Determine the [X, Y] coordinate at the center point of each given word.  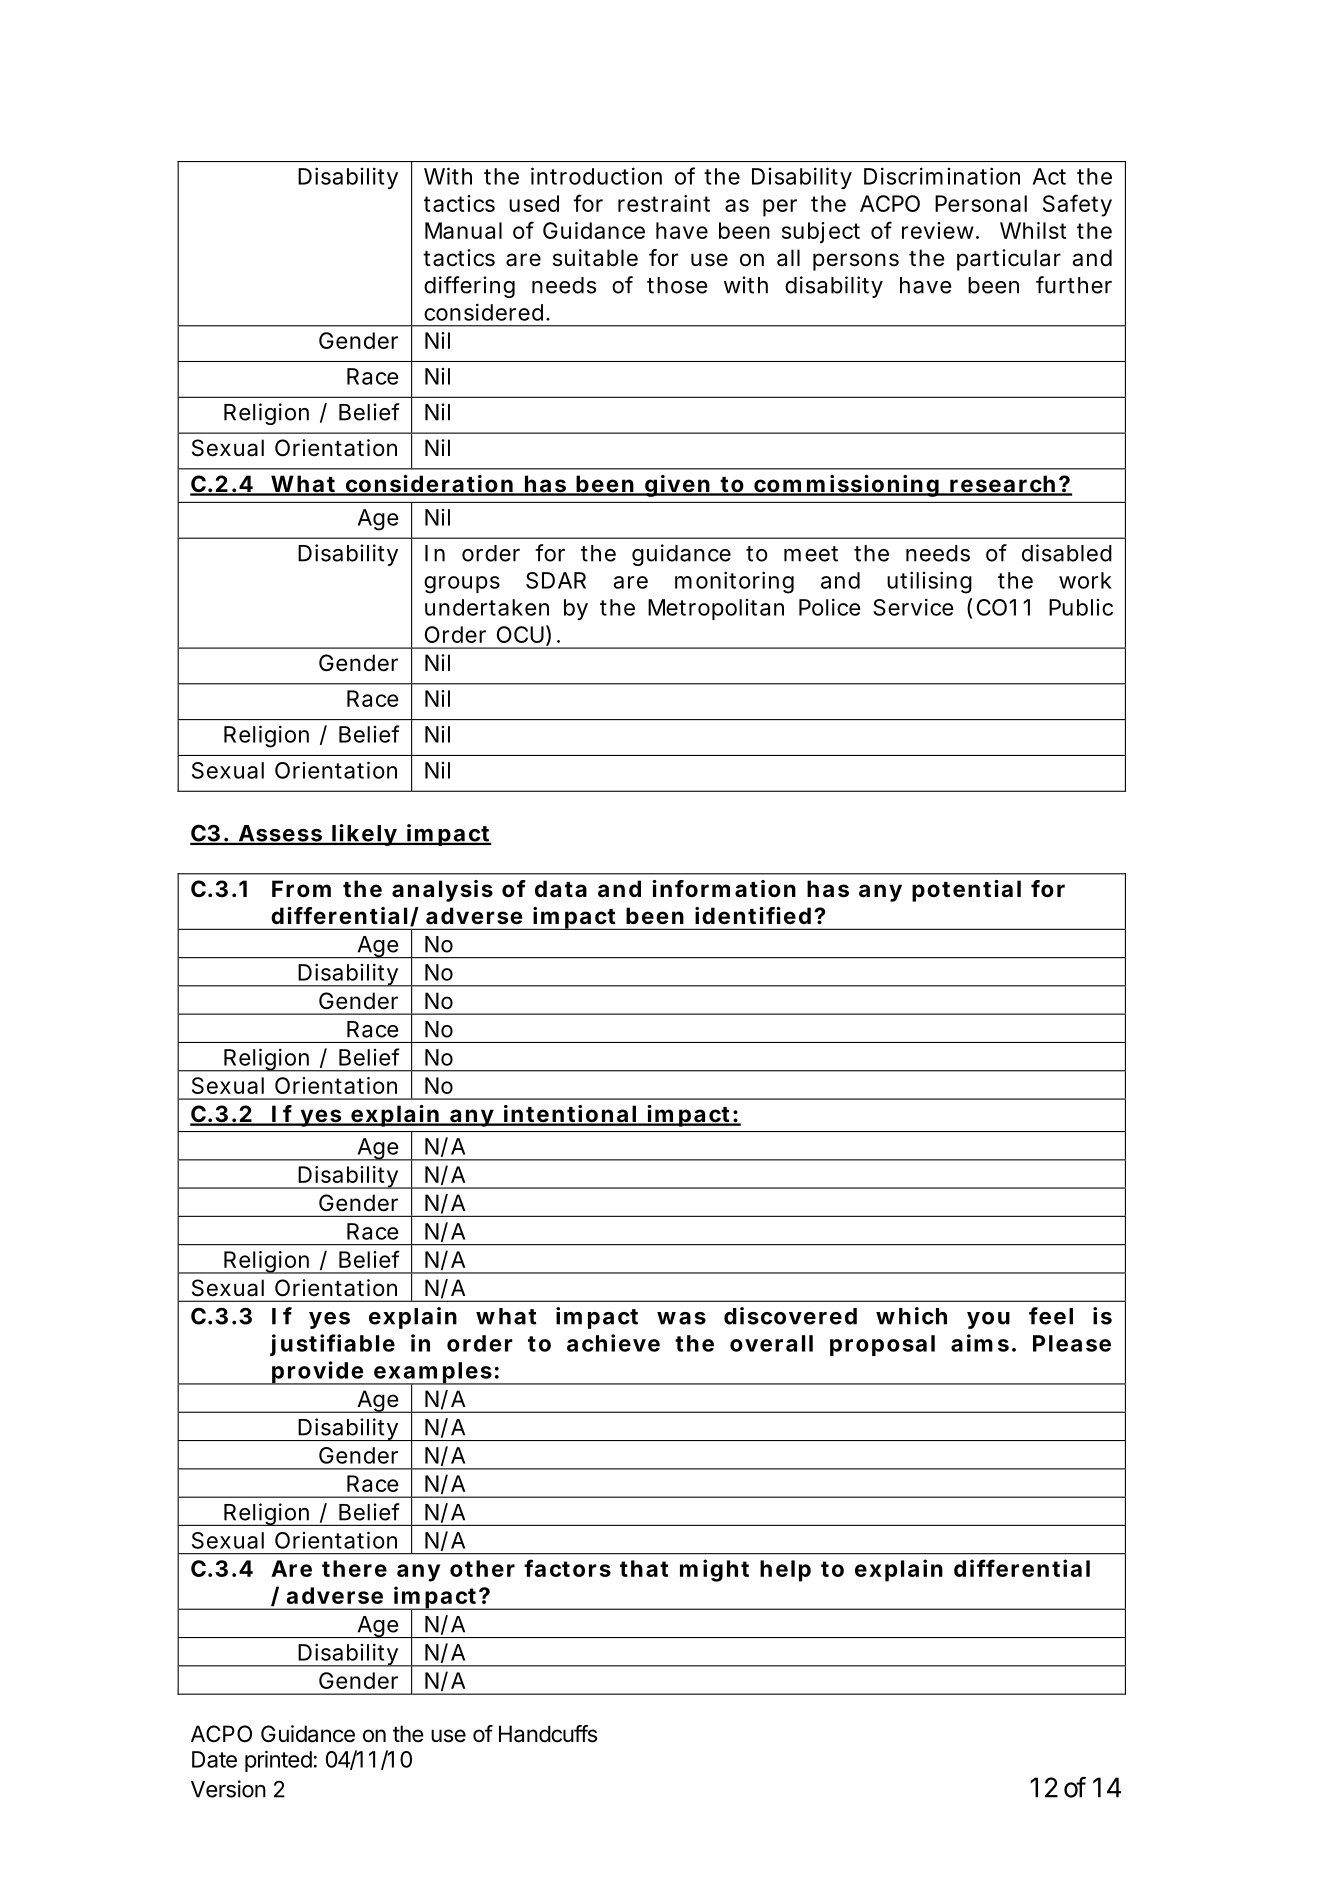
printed [278, 1761]
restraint [664, 203]
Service [913, 607]
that [644, 1568]
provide [317, 1373]
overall [771, 1343]
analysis [442, 891]
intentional [569, 1115]
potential [966, 891]
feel [1051, 1316]
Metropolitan [716, 609]
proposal [882, 1345]
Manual [463, 230]
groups [462, 585]
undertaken [487, 607]
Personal [981, 203]
